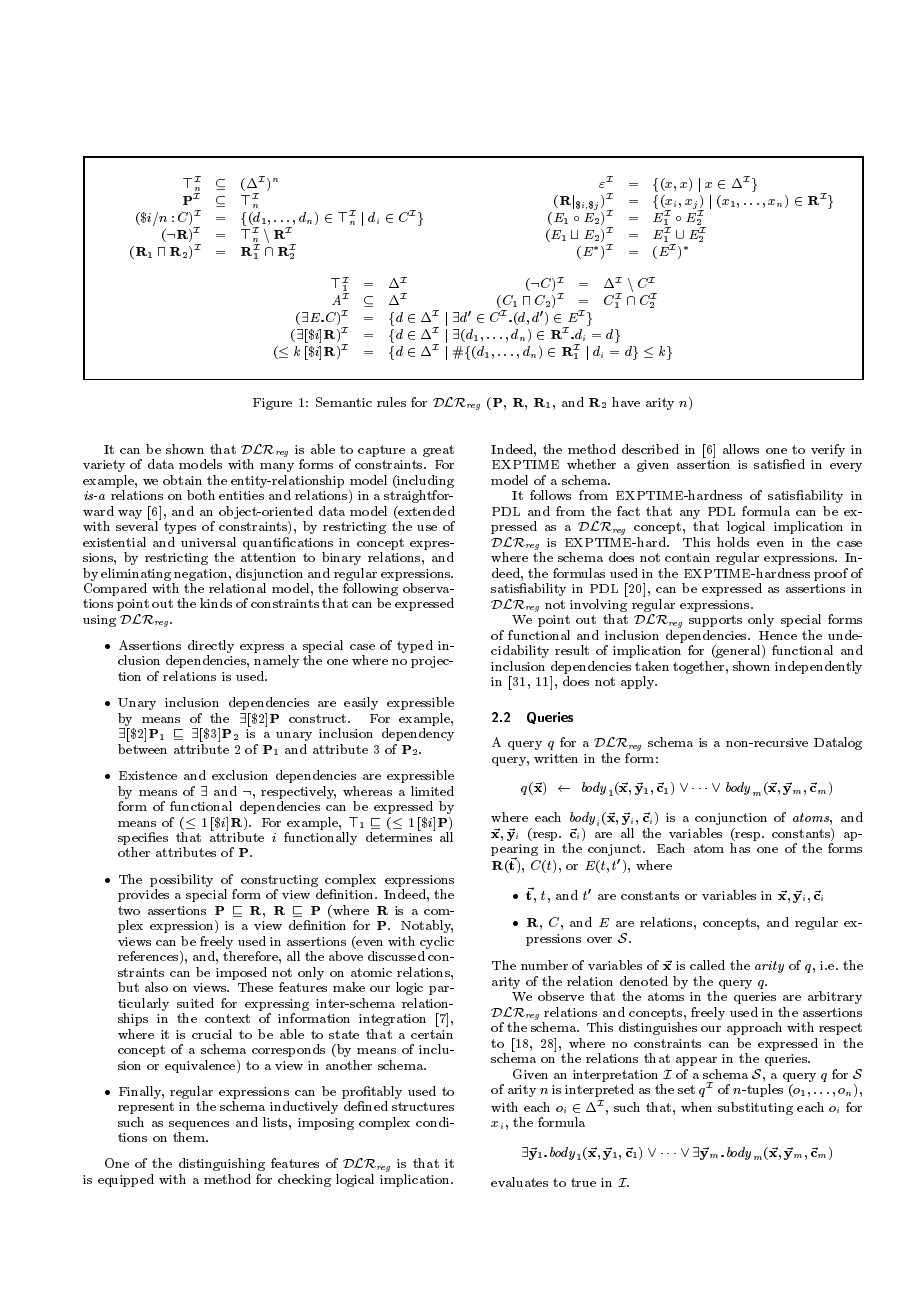 This page has width=924, height=1308. Describe the element at coordinates (148, 775) in the page. I see `Existence` at that location.
